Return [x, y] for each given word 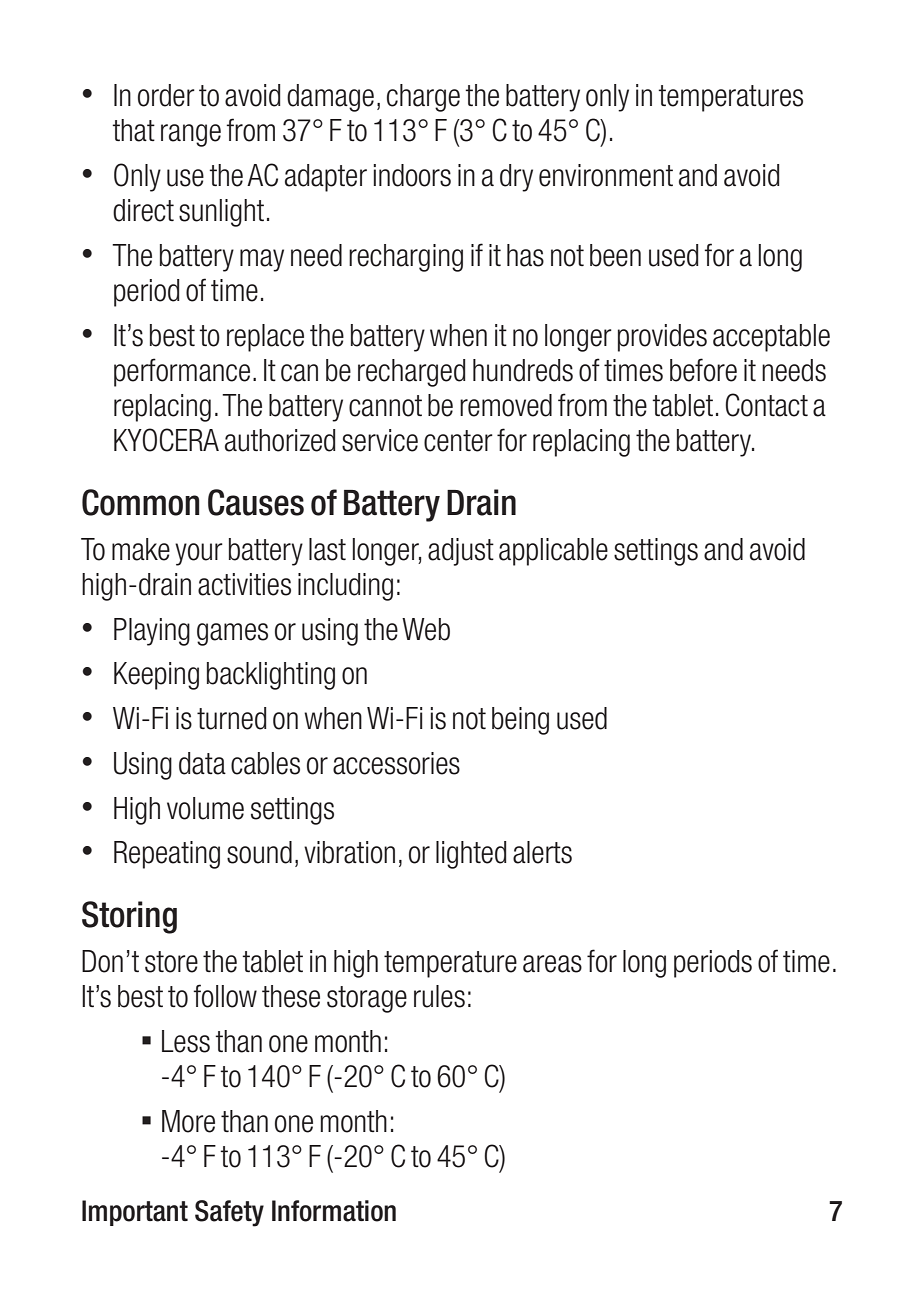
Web [426, 629]
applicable [553, 552]
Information [334, 1211]
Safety [229, 1213]
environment [606, 175]
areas [552, 964]
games [232, 634]
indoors [412, 175]
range [191, 135]
